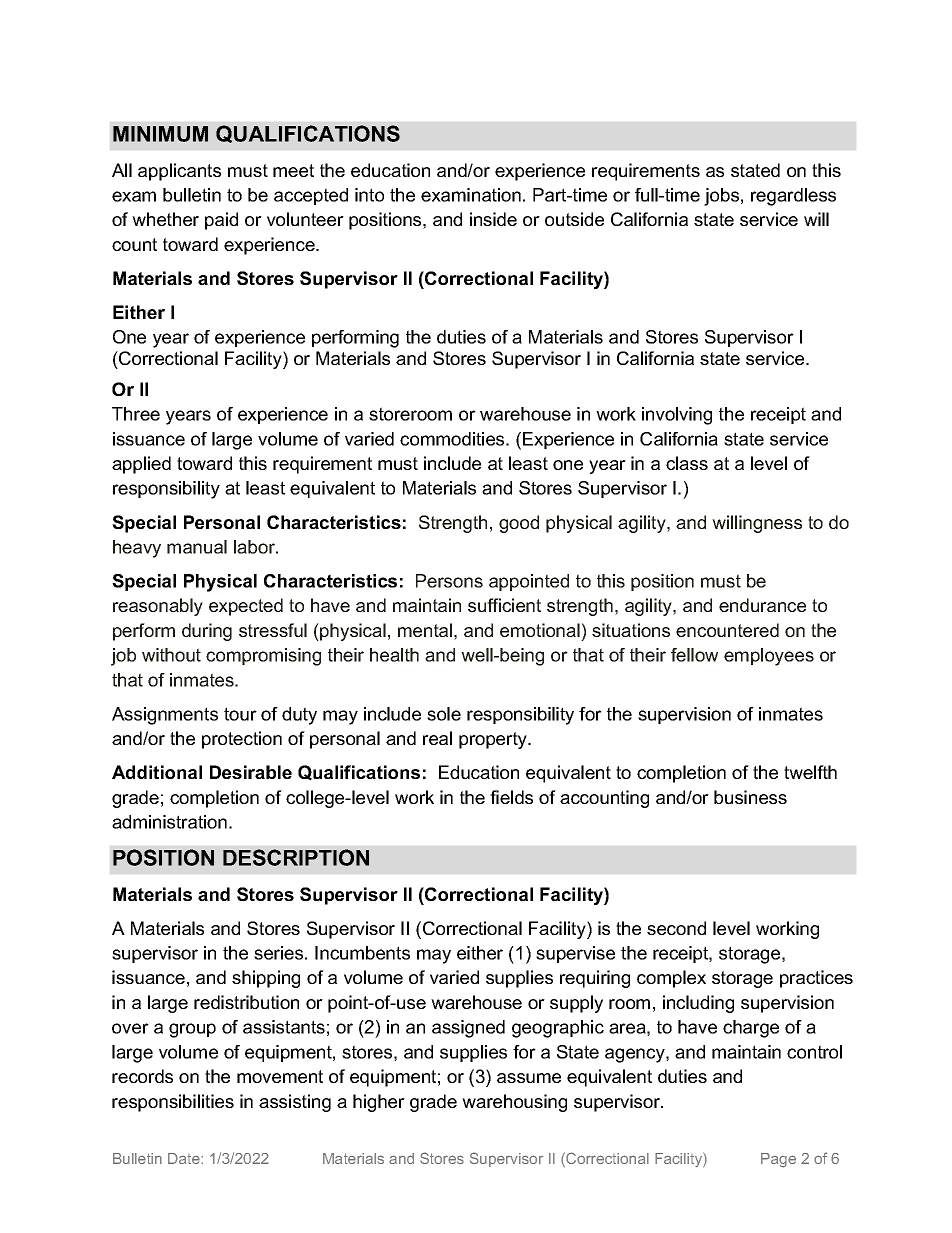 The image size is (952, 1233). I want to click on regardless, so click(793, 197).
